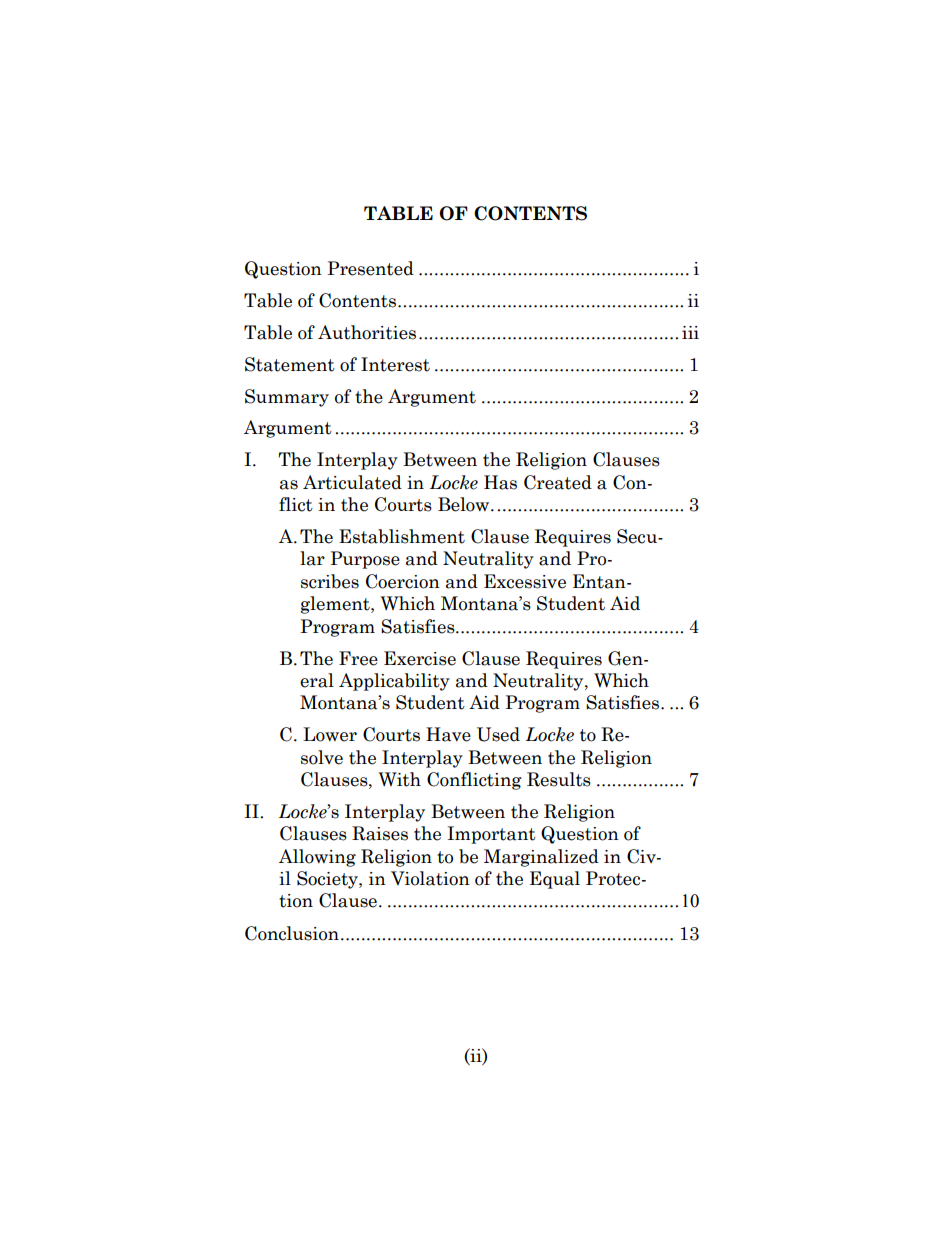 This image has height=1233, width=952. I want to click on Establishment, so click(402, 536).
